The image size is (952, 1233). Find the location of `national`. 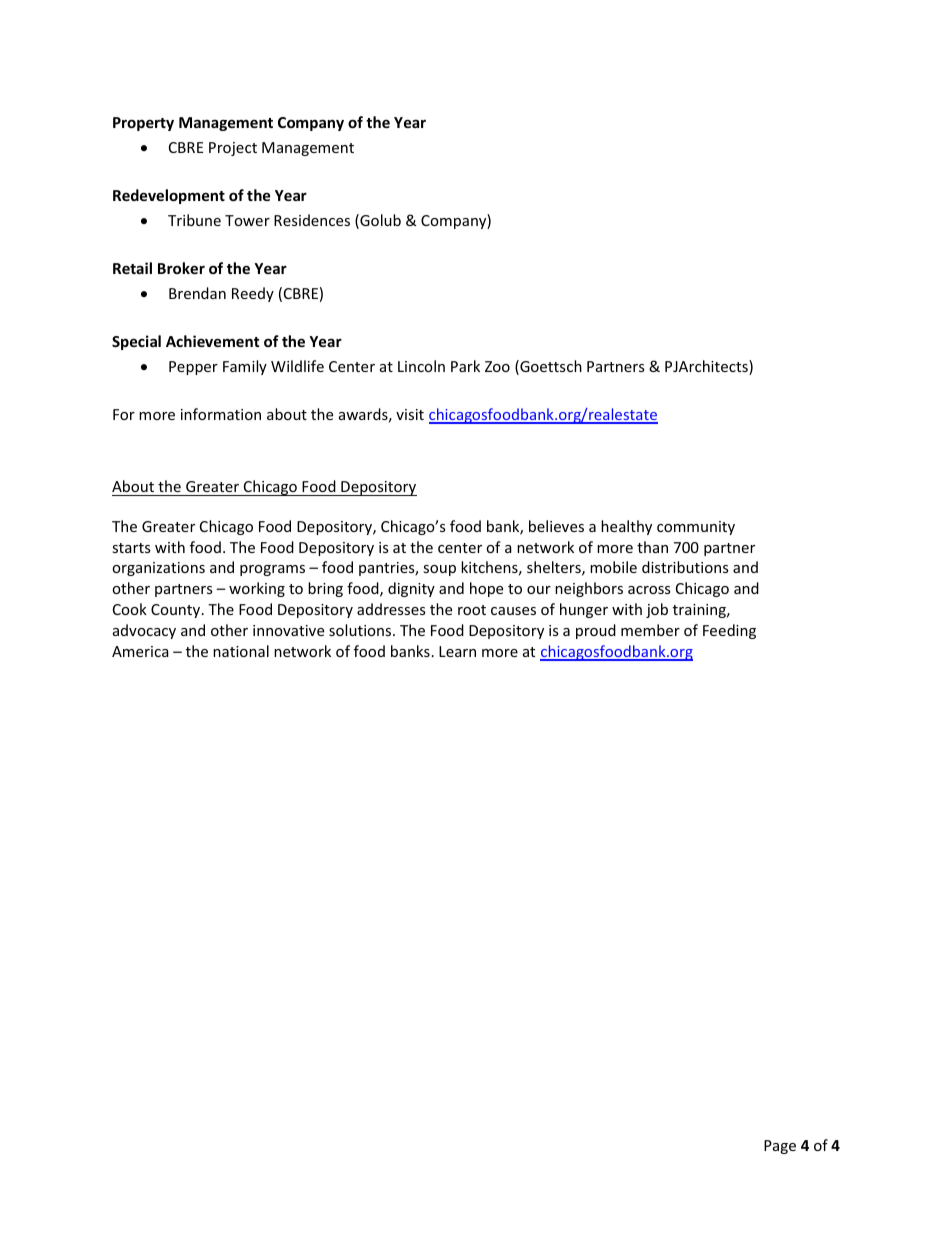

national is located at coordinates (241, 651).
